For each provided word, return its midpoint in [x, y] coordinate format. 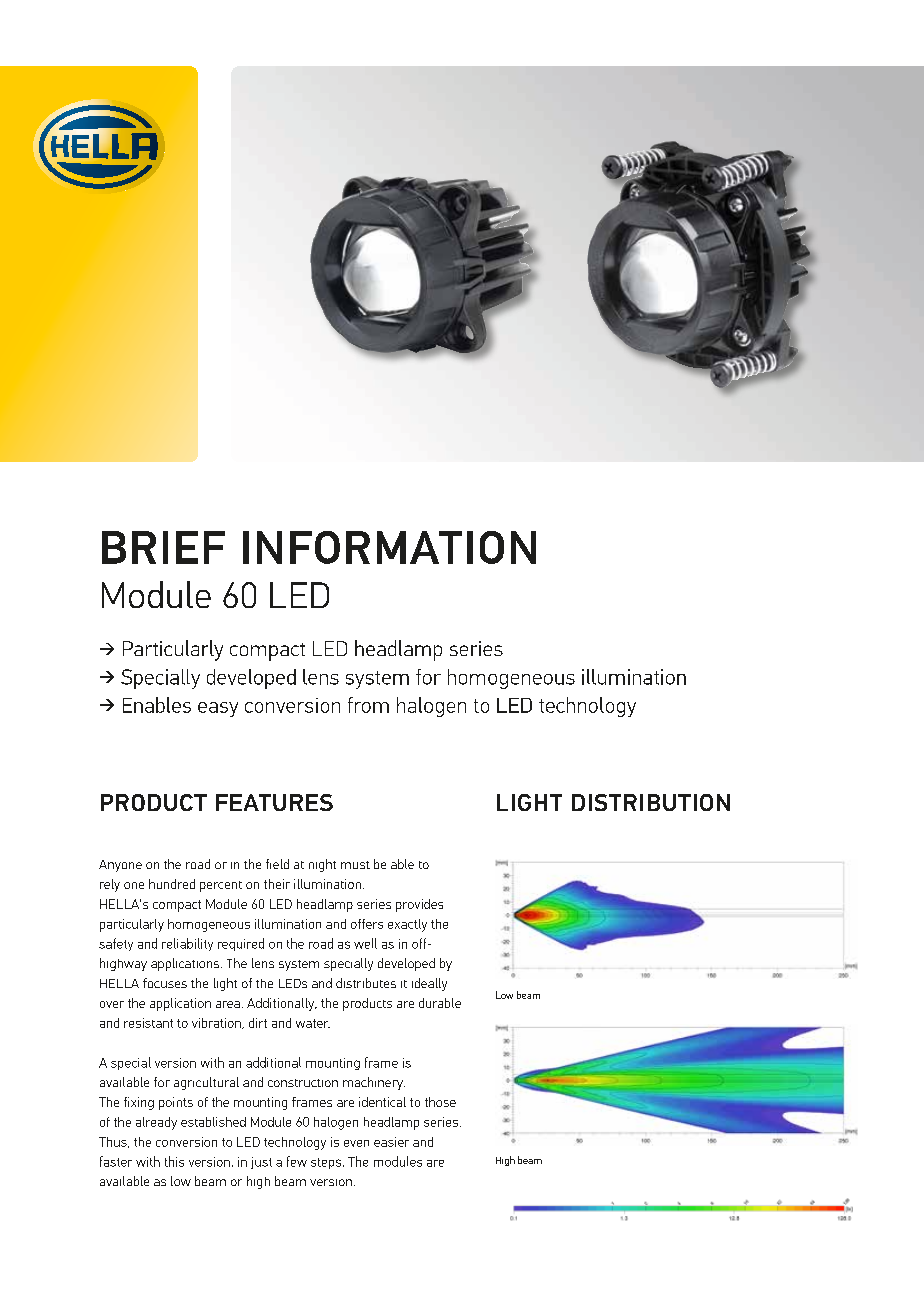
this [174, 1161]
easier [391, 1142]
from [368, 705]
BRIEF [163, 547]
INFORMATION [389, 547]
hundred [172, 884]
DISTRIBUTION [651, 802]
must [355, 865]
